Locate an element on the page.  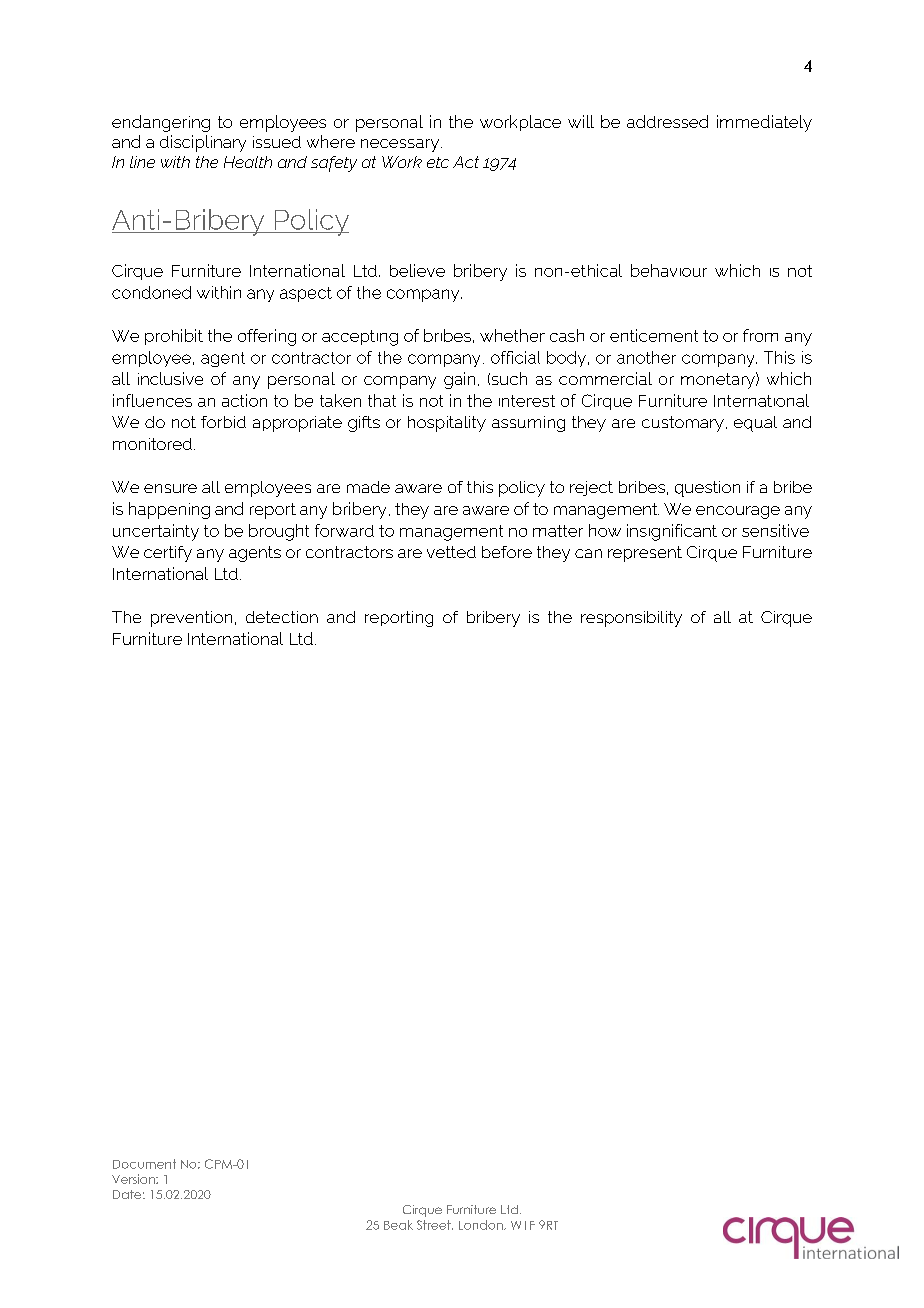
gain is located at coordinates (459, 380).
